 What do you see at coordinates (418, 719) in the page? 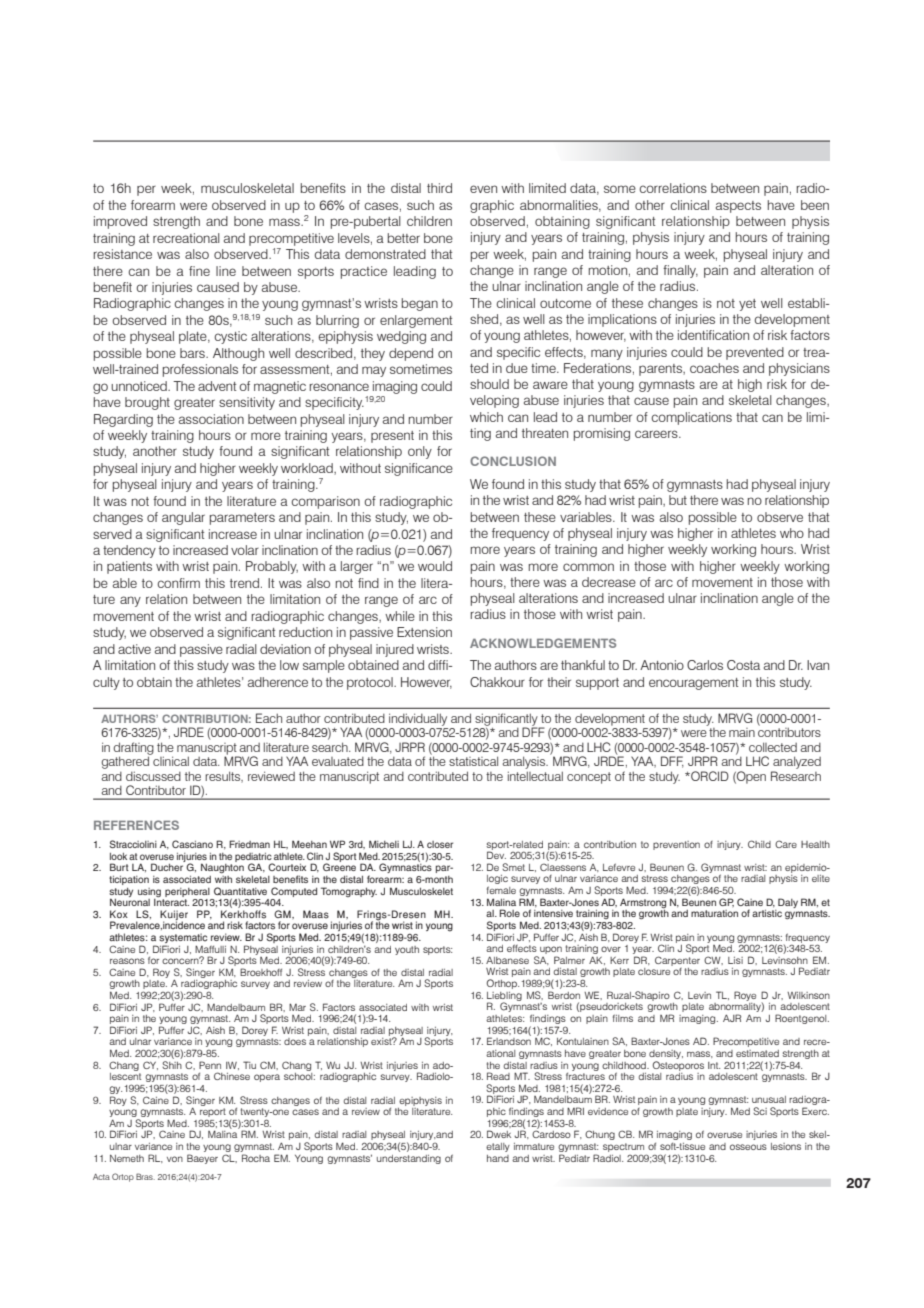
I see `individually` at bounding box center [418, 719].
